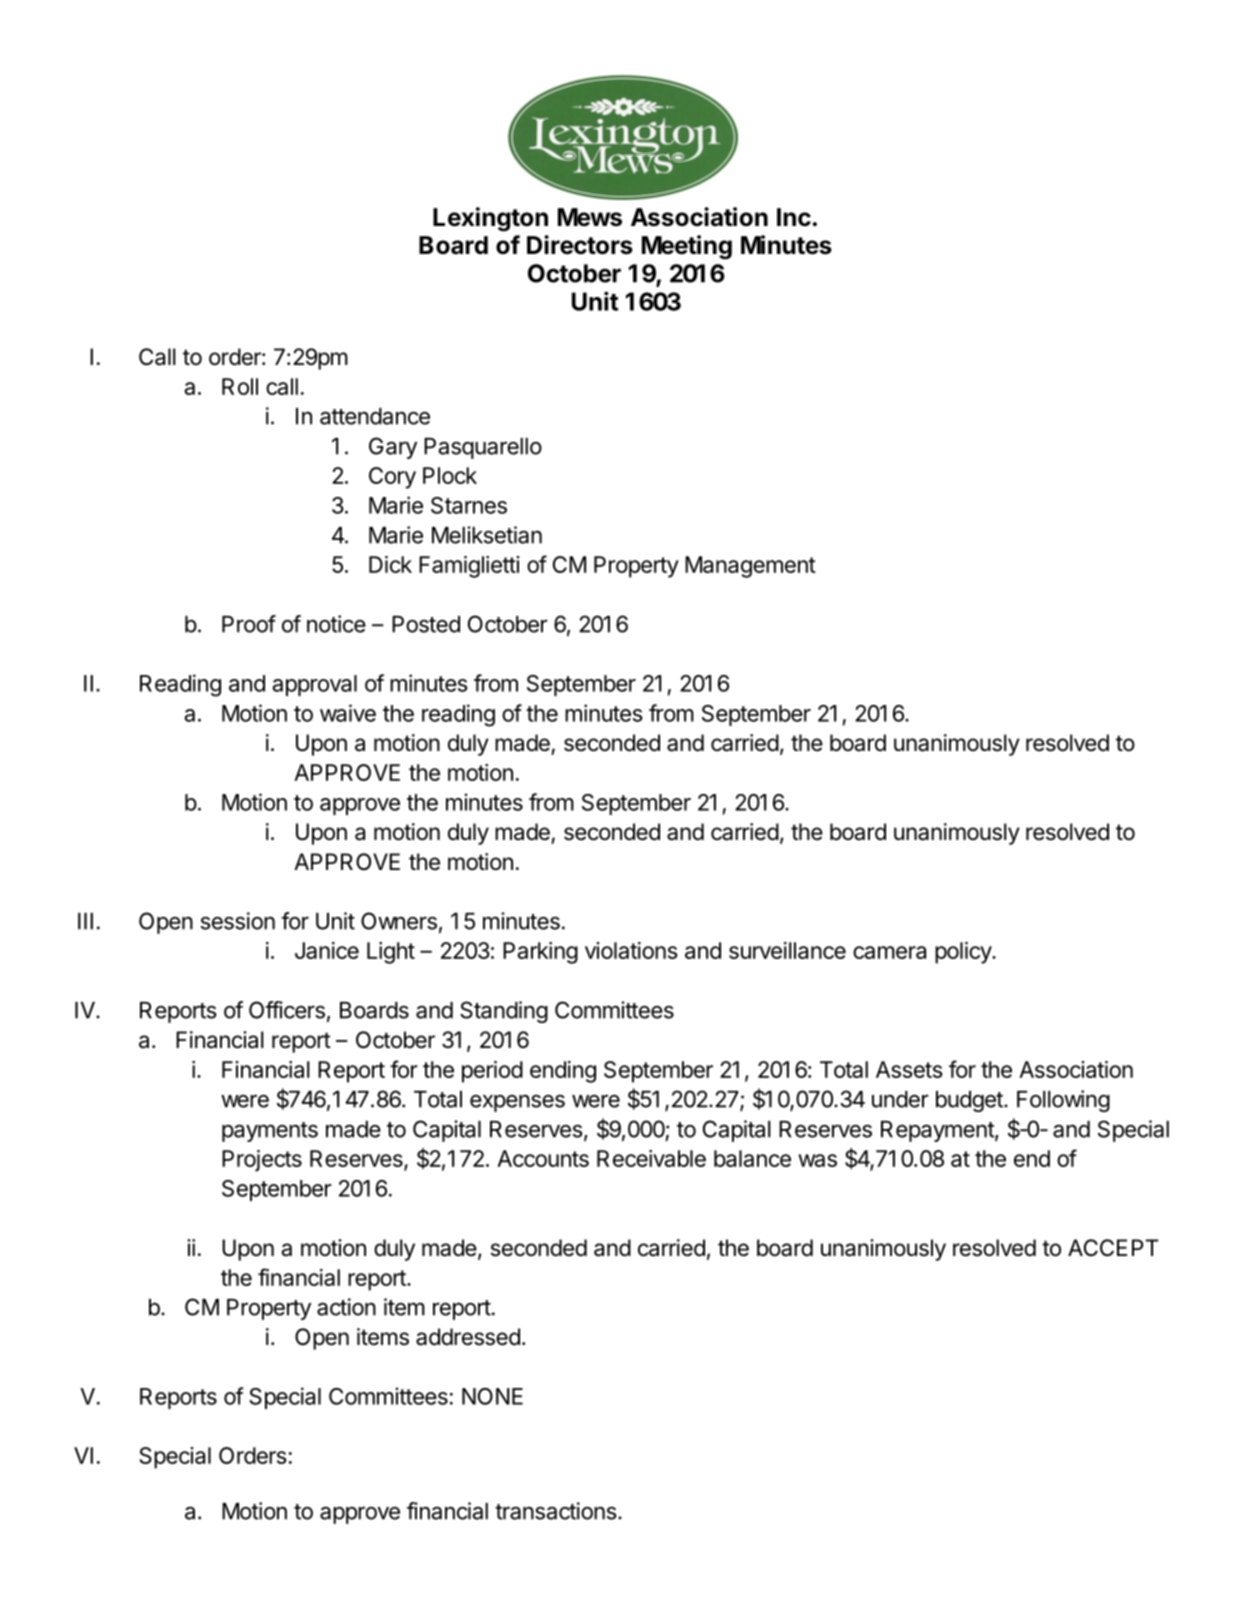  What do you see at coordinates (392, 478) in the screenshot?
I see `Cory` at bounding box center [392, 478].
